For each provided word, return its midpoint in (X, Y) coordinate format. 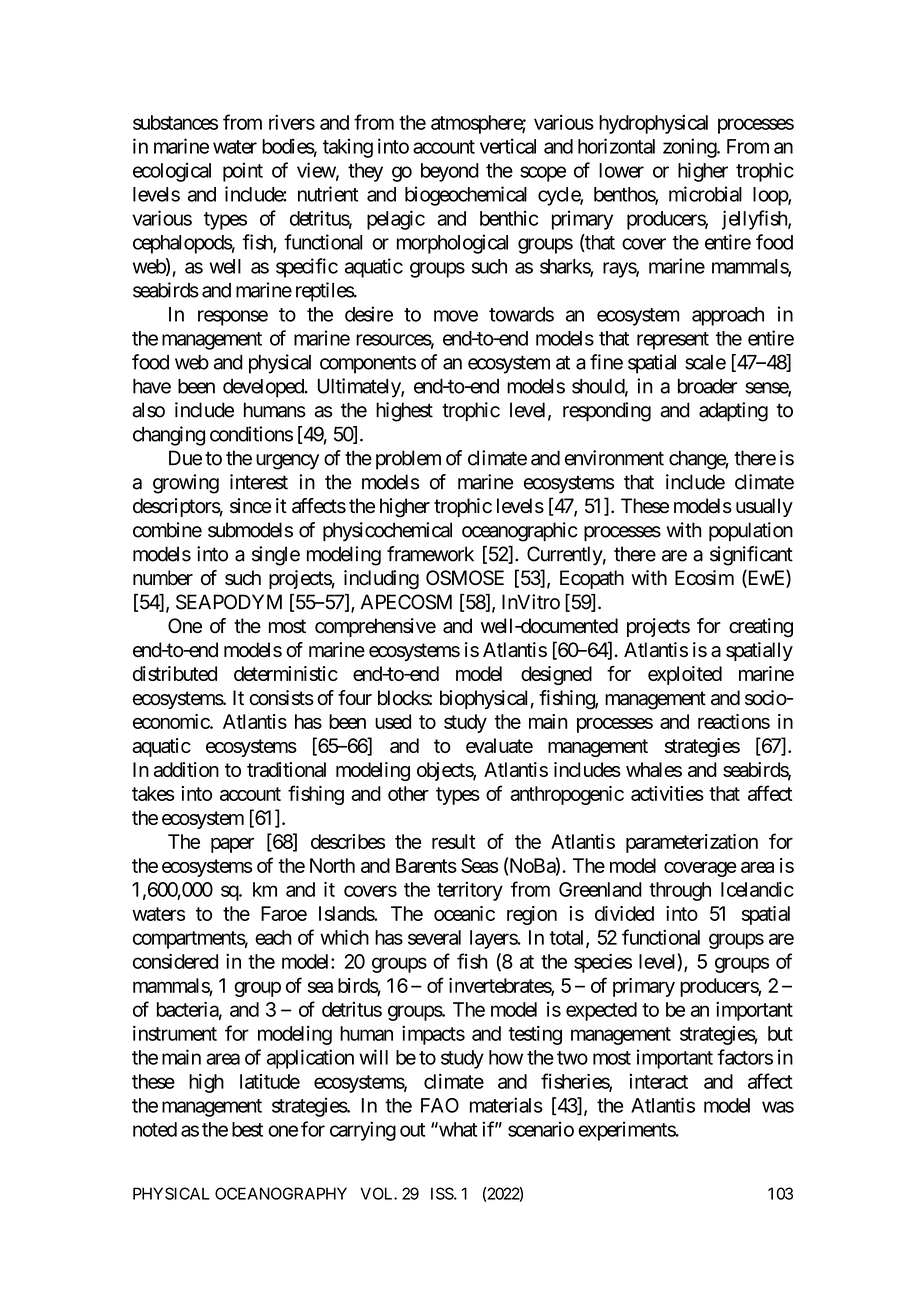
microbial (705, 194)
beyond (450, 172)
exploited (685, 675)
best (247, 1129)
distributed (175, 673)
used (393, 721)
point (243, 172)
